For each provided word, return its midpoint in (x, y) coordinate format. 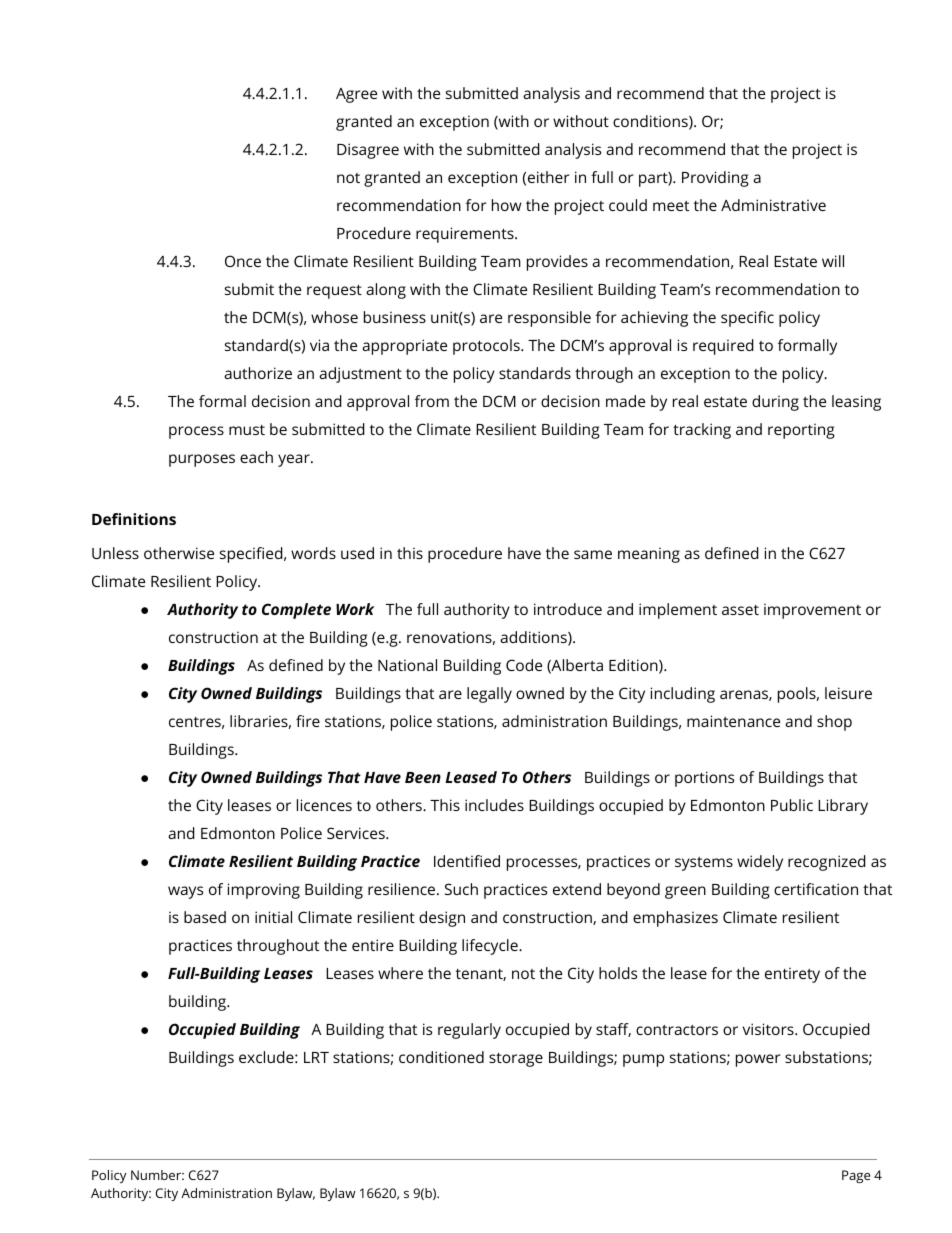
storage (516, 1059)
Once (243, 261)
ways (185, 892)
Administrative (773, 205)
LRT (316, 1057)
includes (494, 805)
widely (760, 863)
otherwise (179, 553)
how (507, 205)
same (593, 554)
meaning (649, 555)
